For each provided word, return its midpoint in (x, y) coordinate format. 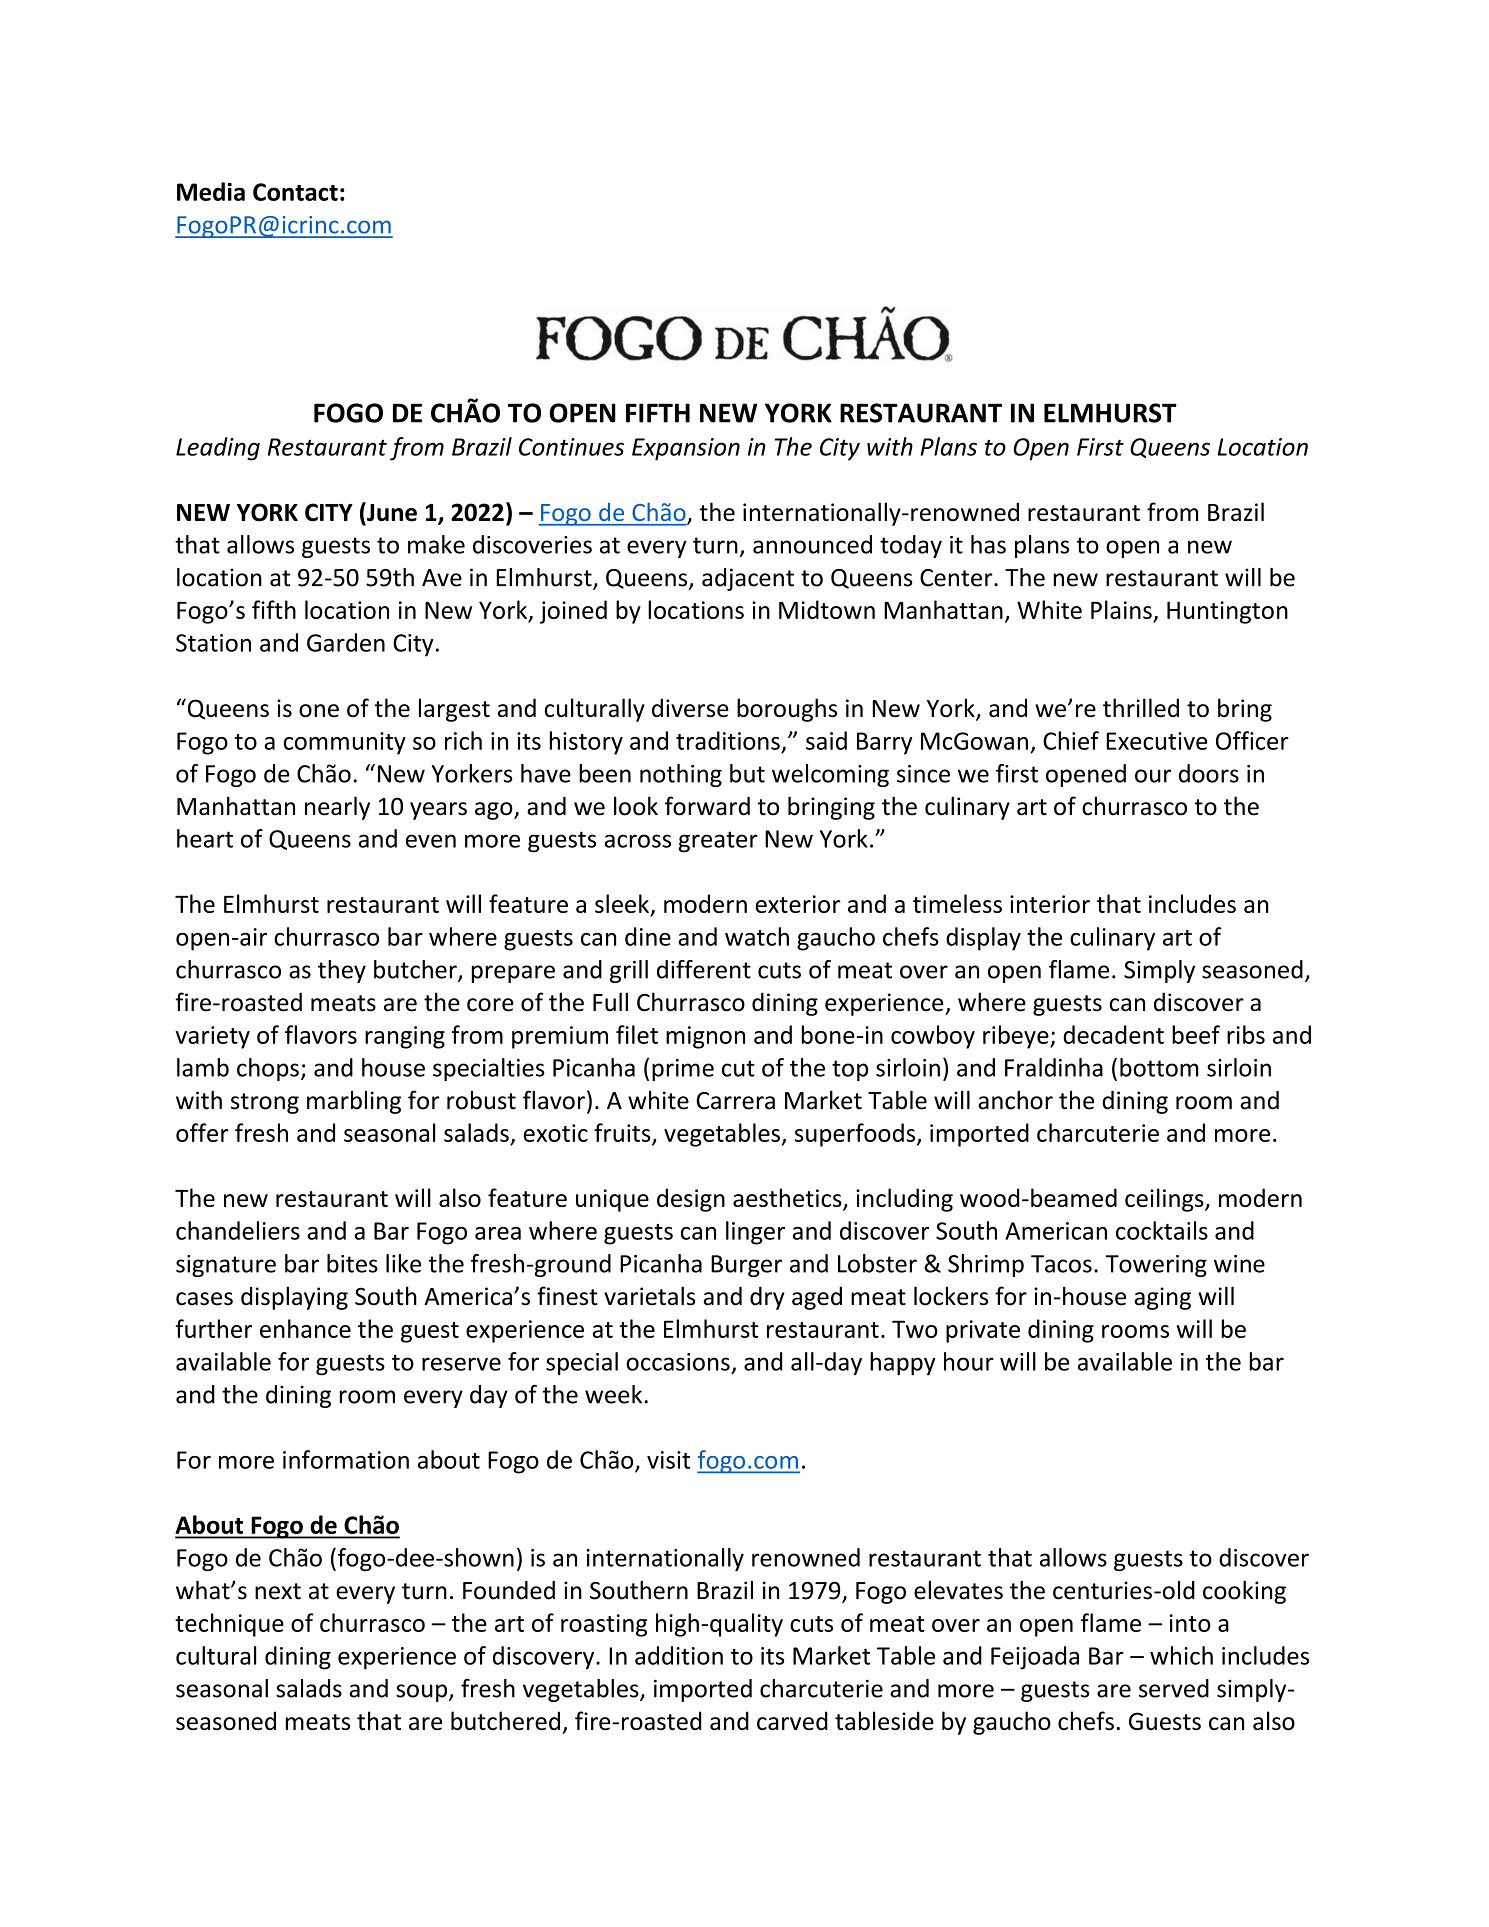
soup (423, 1693)
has (988, 544)
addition (679, 1655)
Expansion (686, 449)
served (1174, 1688)
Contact (295, 192)
